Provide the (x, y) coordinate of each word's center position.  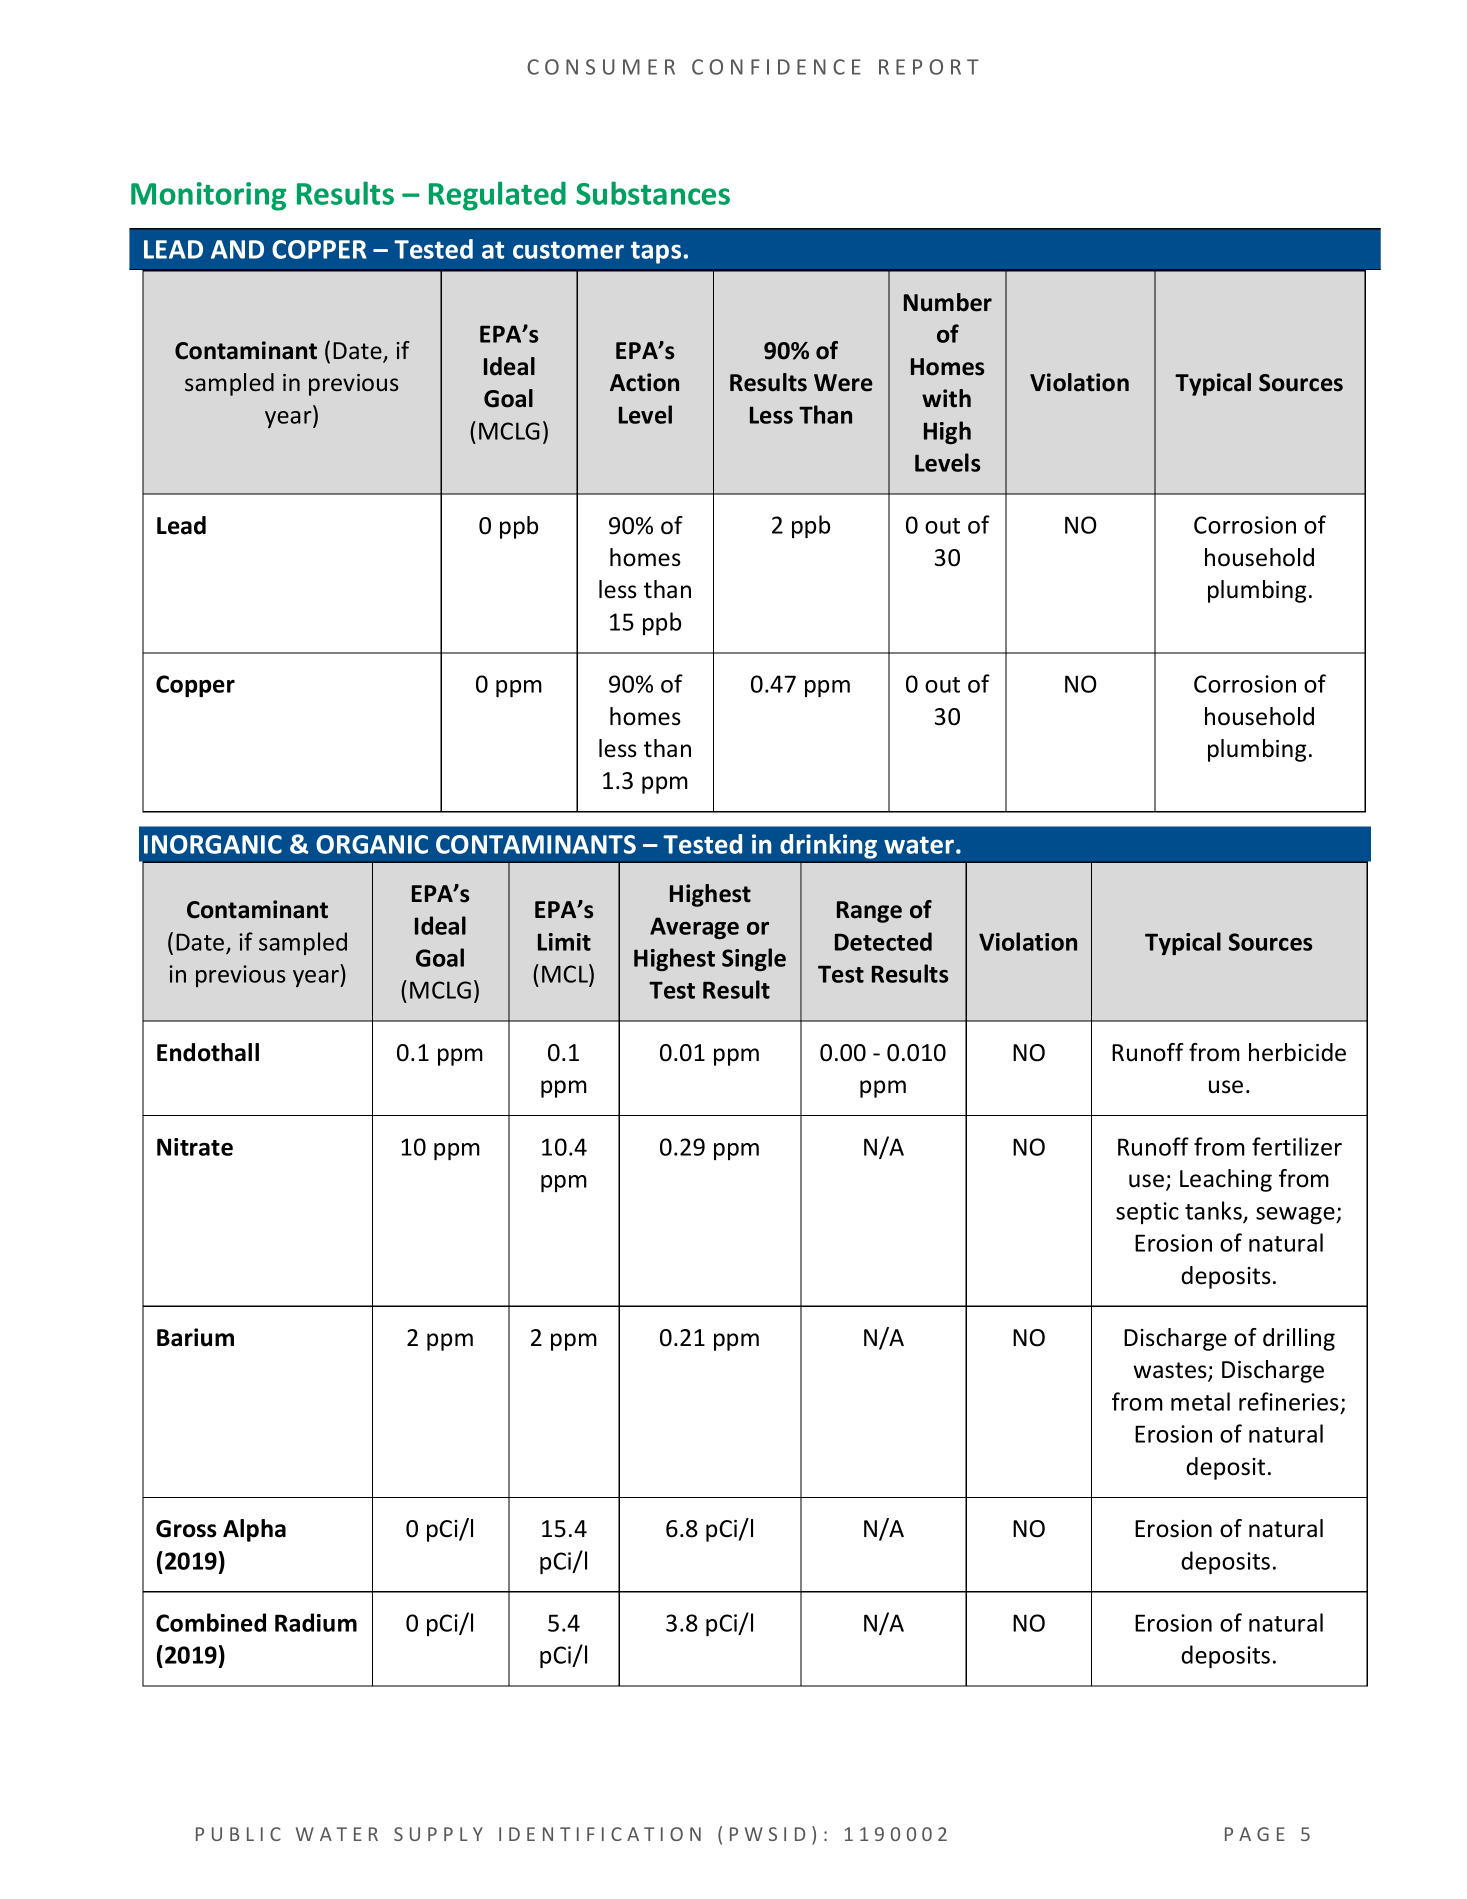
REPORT (929, 67)
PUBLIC (238, 1834)
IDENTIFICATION (600, 1834)
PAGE (1255, 1834)
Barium (195, 1337)
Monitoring (208, 196)
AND (237, 249)
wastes (1171, 1371)
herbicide (1297, 1052)
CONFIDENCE (776, 67)
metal (1200, 1401)
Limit (564, 942)
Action (644, 382)
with (946, 398)
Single (754, 959)
